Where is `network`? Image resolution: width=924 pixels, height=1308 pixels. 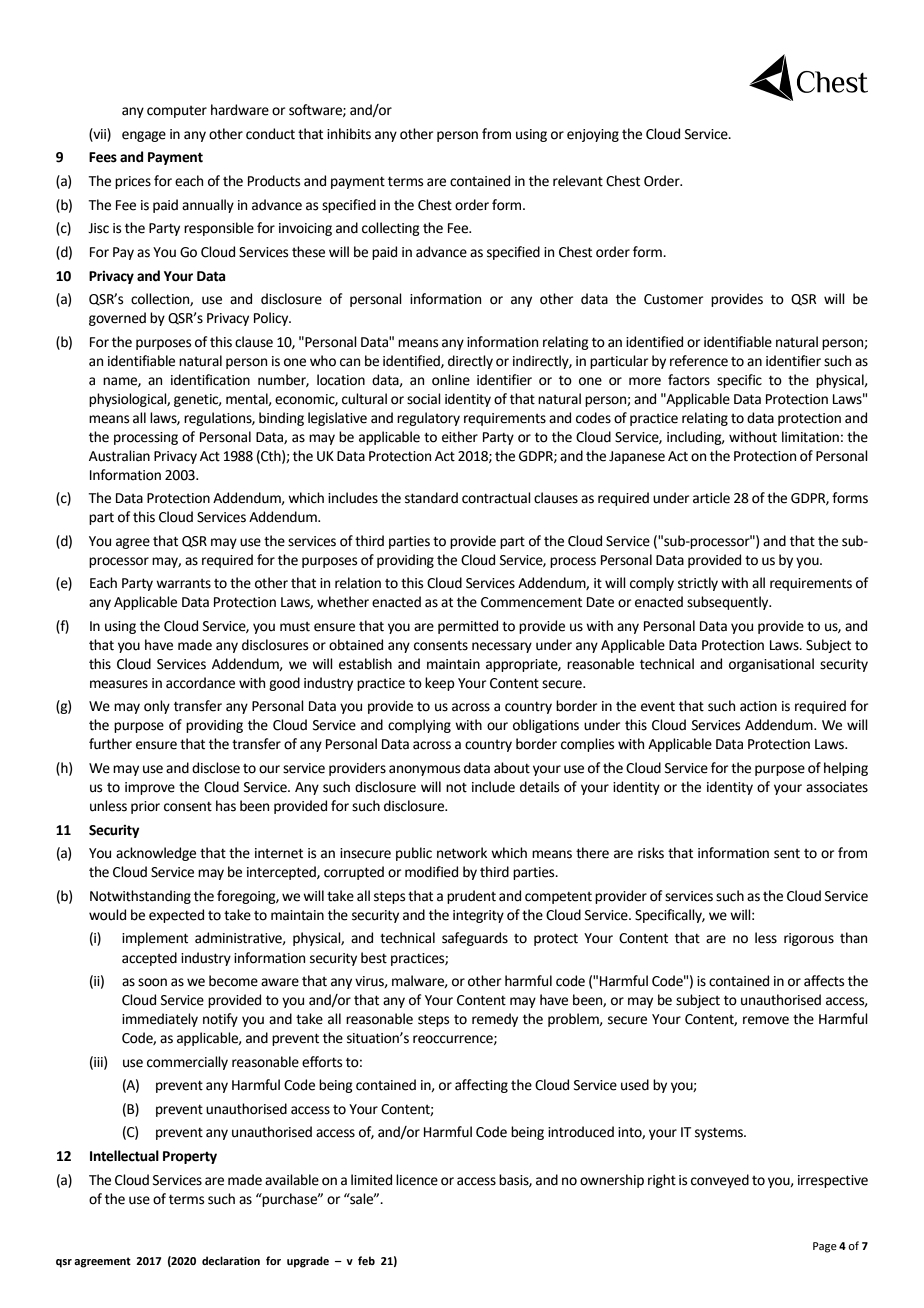 network is located at coordinates (462, 853).
